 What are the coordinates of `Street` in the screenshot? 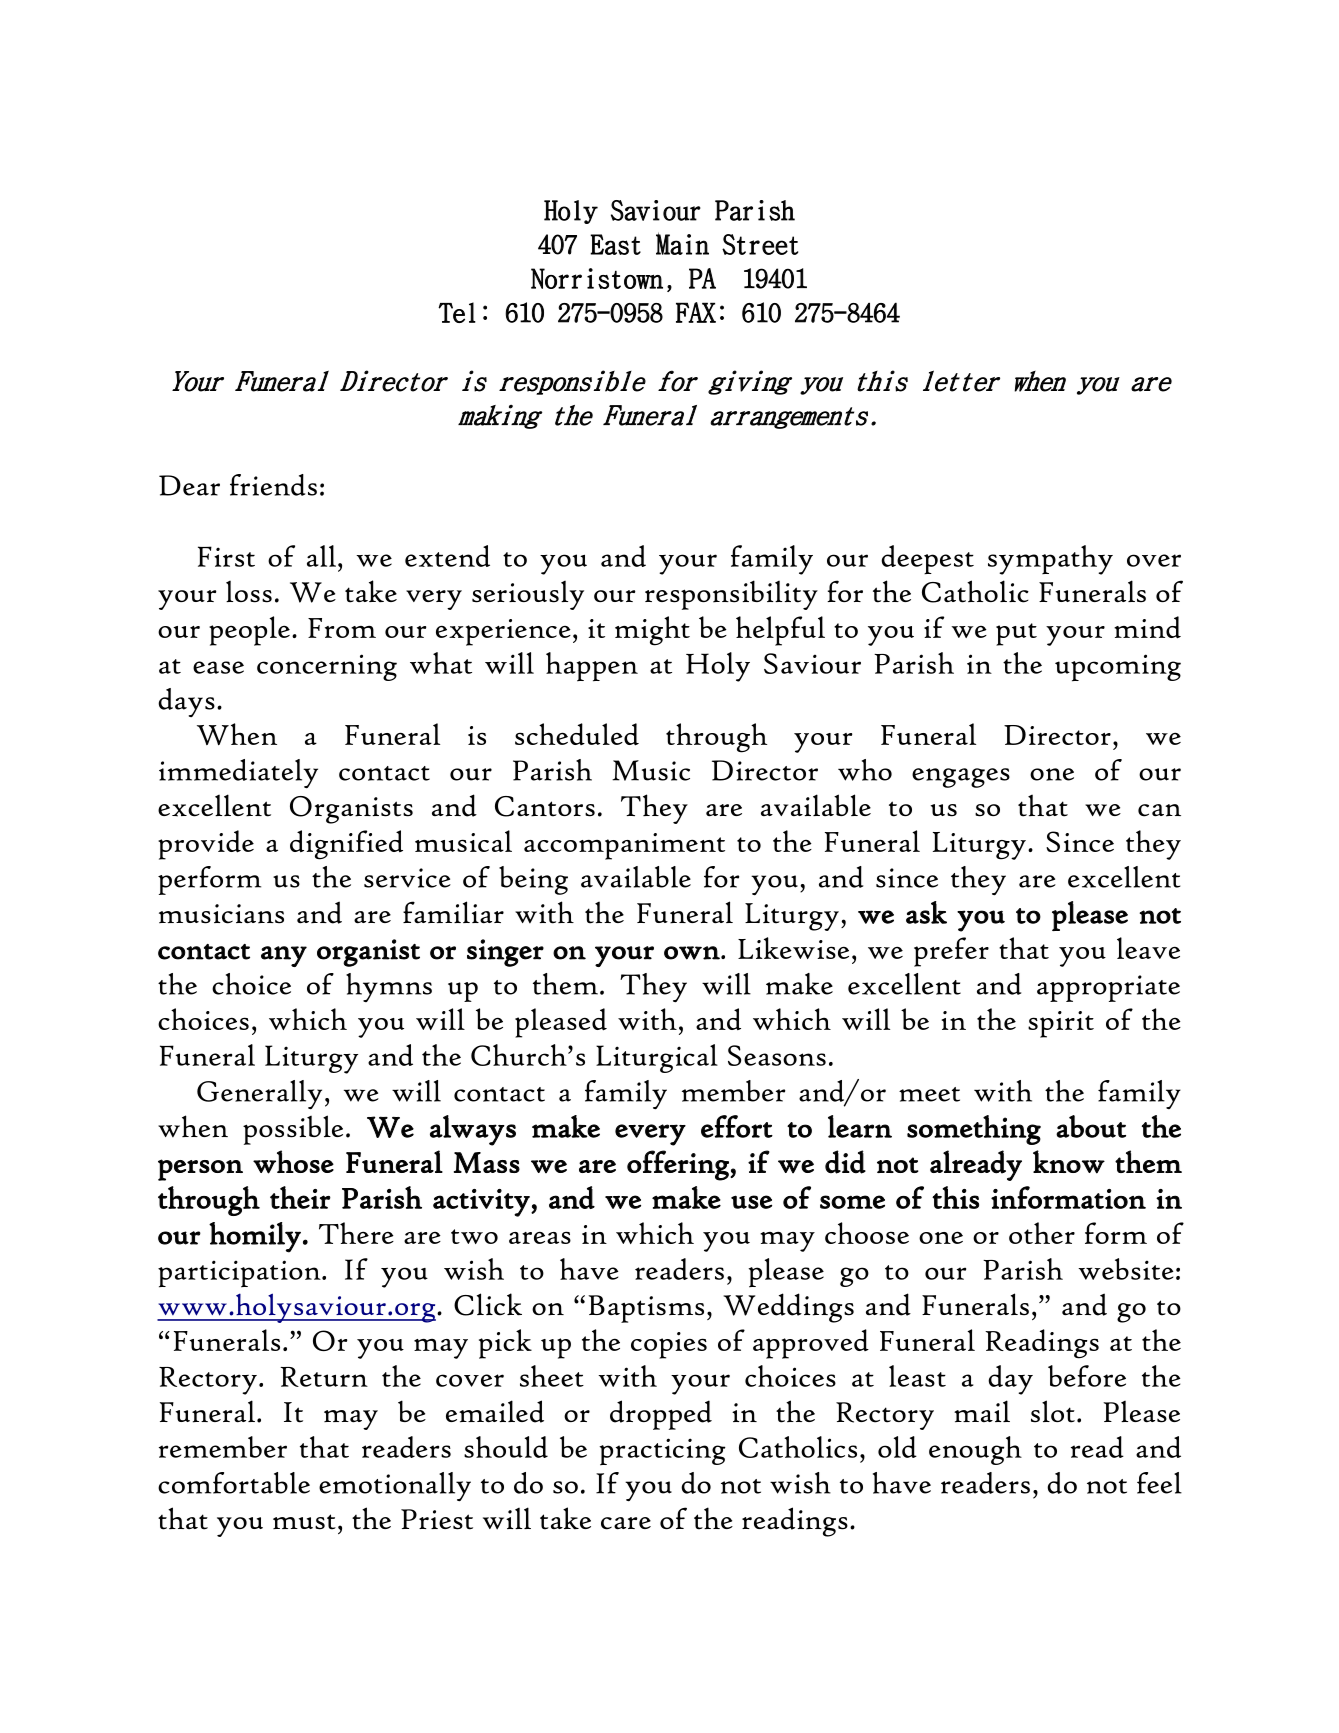 It's located at (760, 244).
